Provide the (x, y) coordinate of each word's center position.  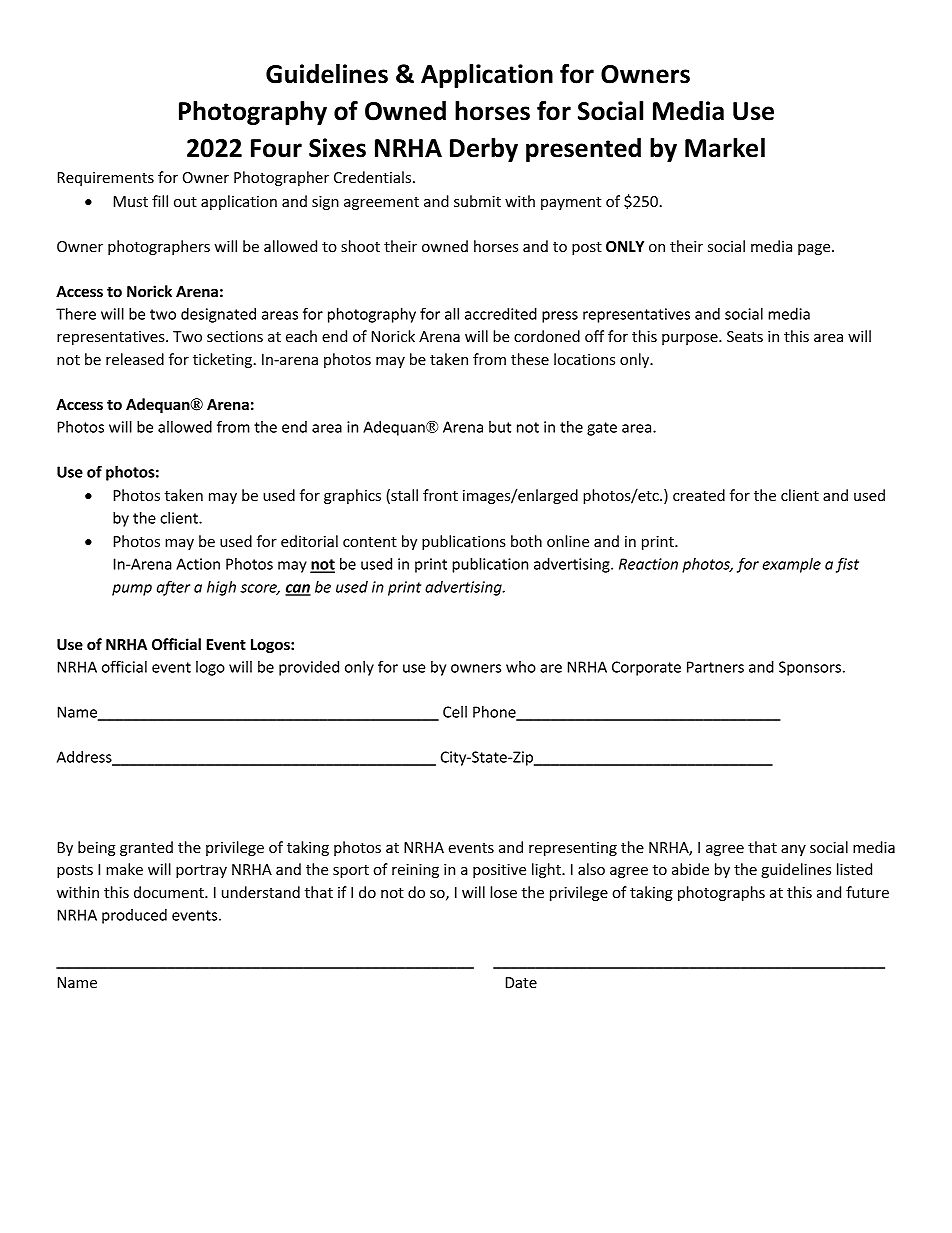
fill (160, 201)
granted (146, 848)
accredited (501, 314)
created (699, 495)
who (521, 667)
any (793, 850)
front (440, 495)
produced (134, 916)
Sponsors (810, 668)
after (173, 588)
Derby (484, 150)
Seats (745, 336)
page (815, 249)
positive (499, 871)
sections (235, 336)
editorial (309, 541)
